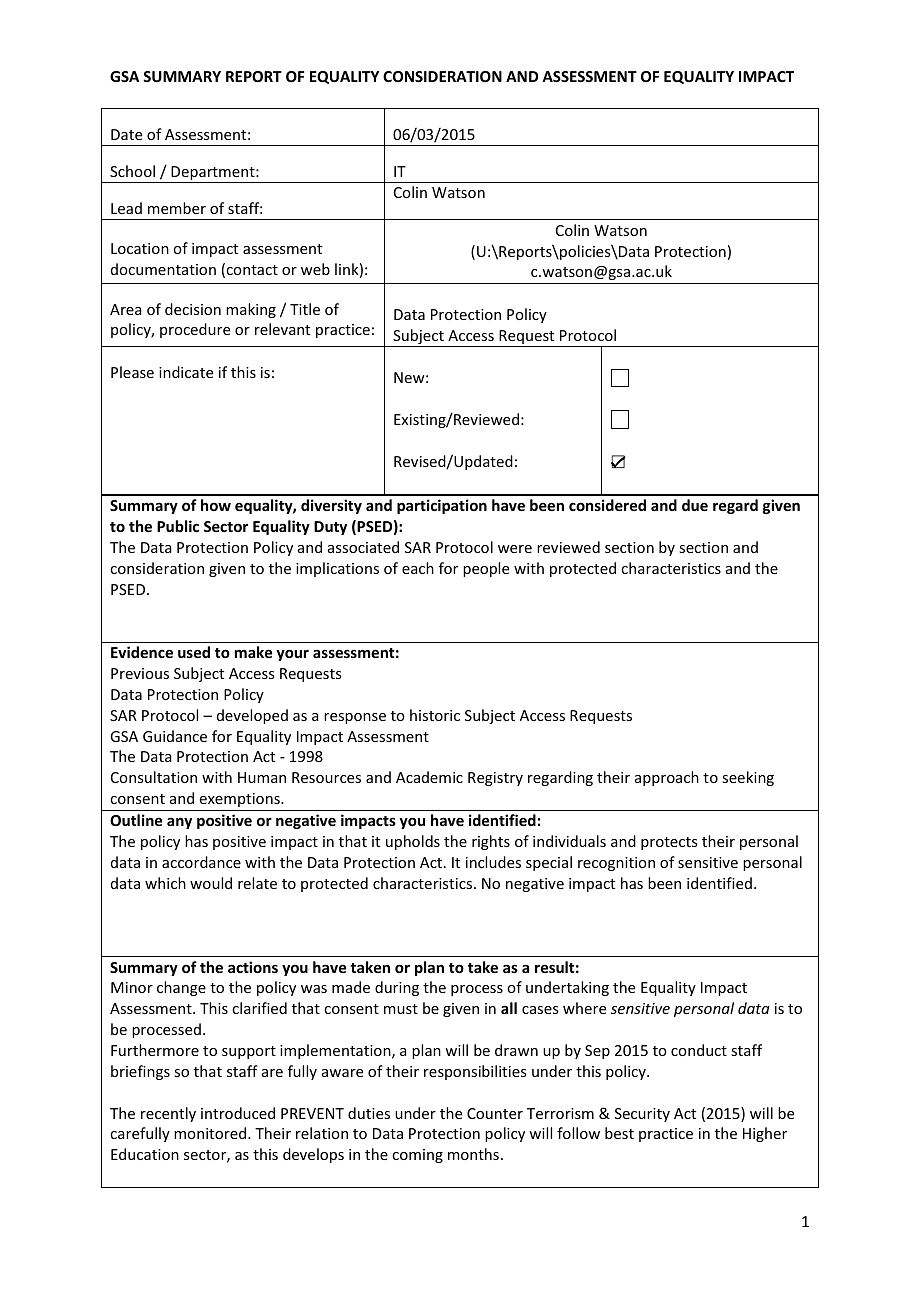 The height and width of the document is (1308, 924). I want to click on due, so click(695, 505).
